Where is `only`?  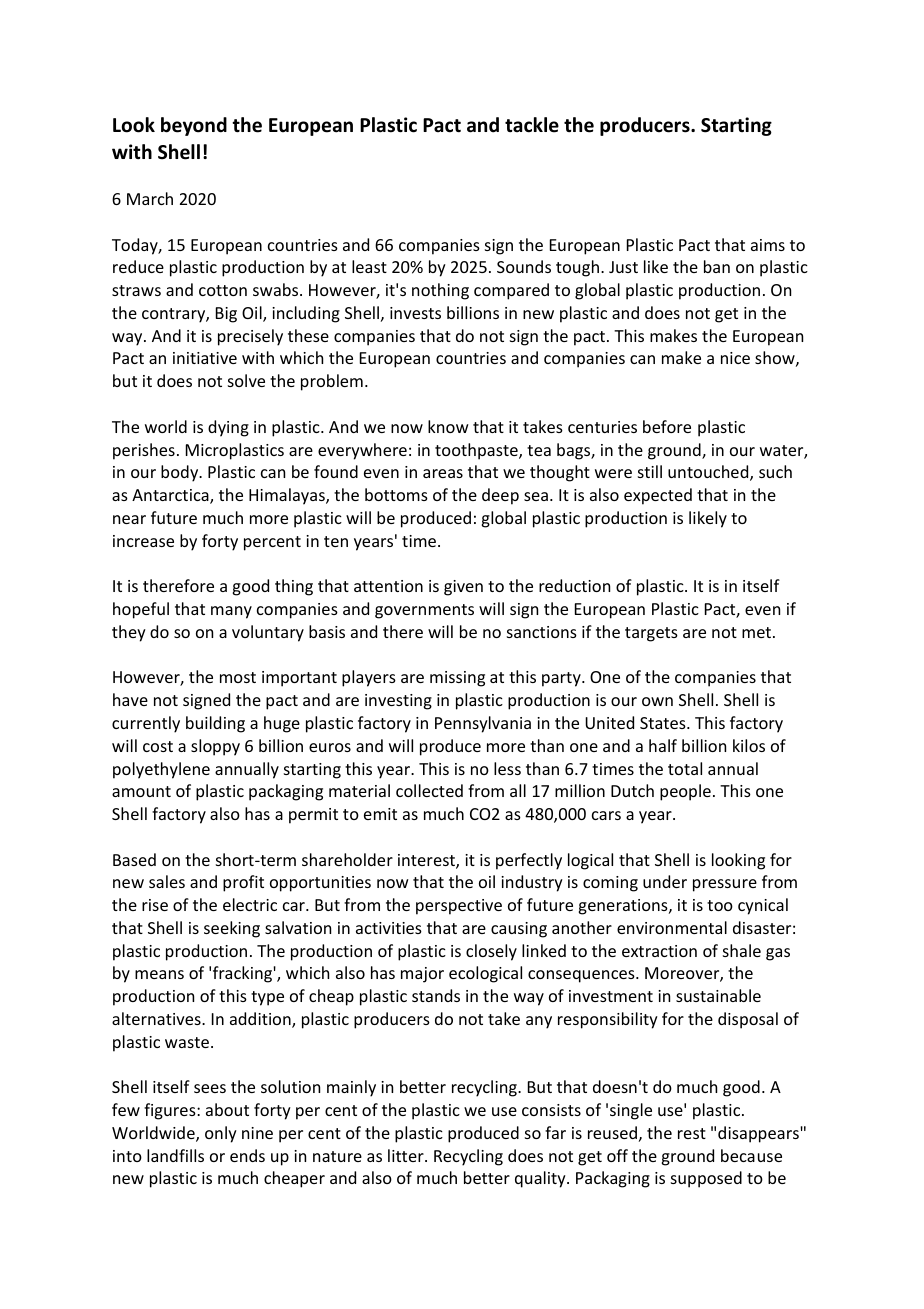 only is located at coordinates (221, 1134).
